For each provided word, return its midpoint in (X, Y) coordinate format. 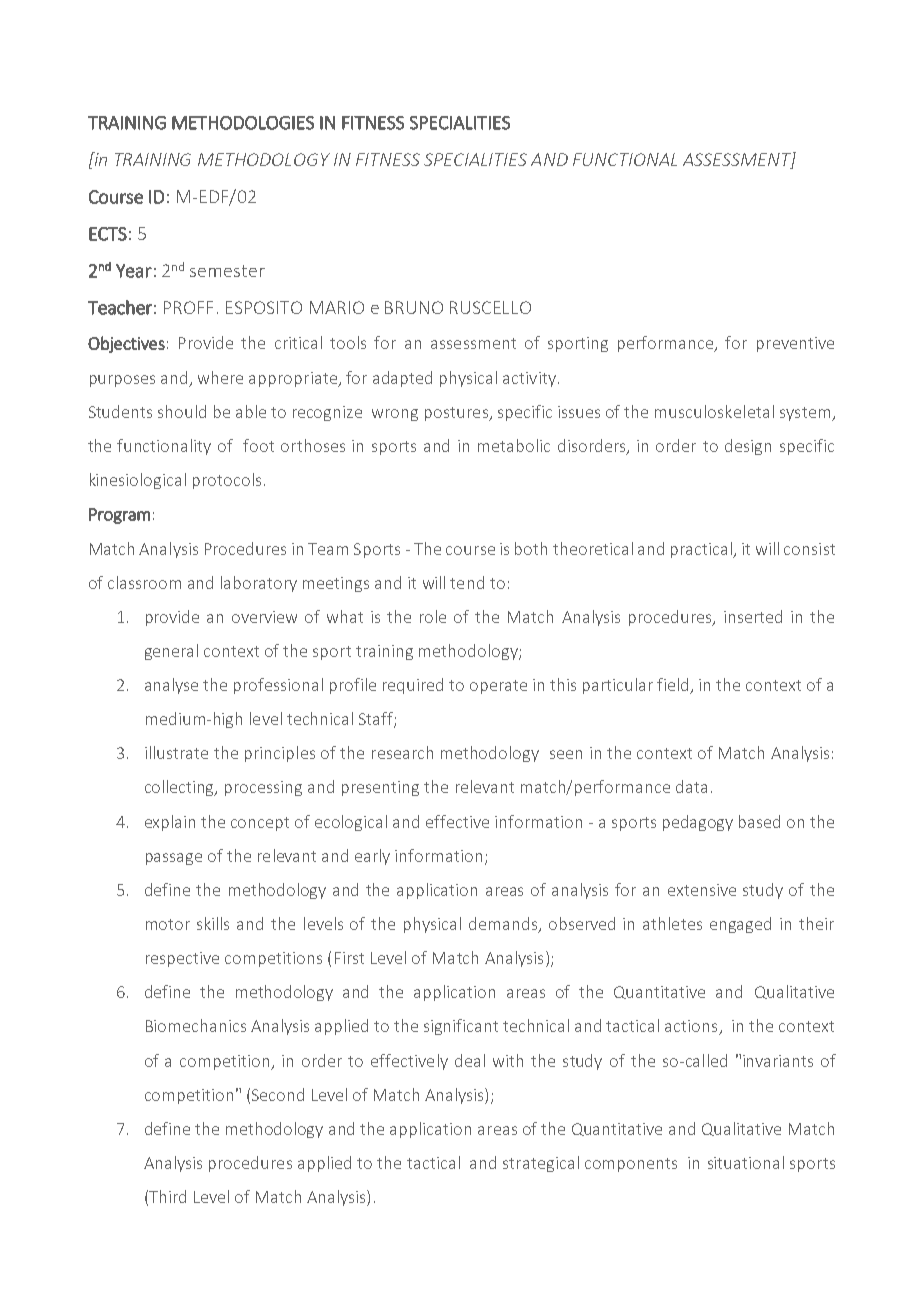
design (748, 447)
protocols (227, 481)
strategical (541, 1164)
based (759, 821)
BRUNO (414, 307)
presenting (380, 788)
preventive (795, 344)
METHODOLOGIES (243, 123)
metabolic (514, 445)
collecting (181, 788)
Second (278, 1094)
